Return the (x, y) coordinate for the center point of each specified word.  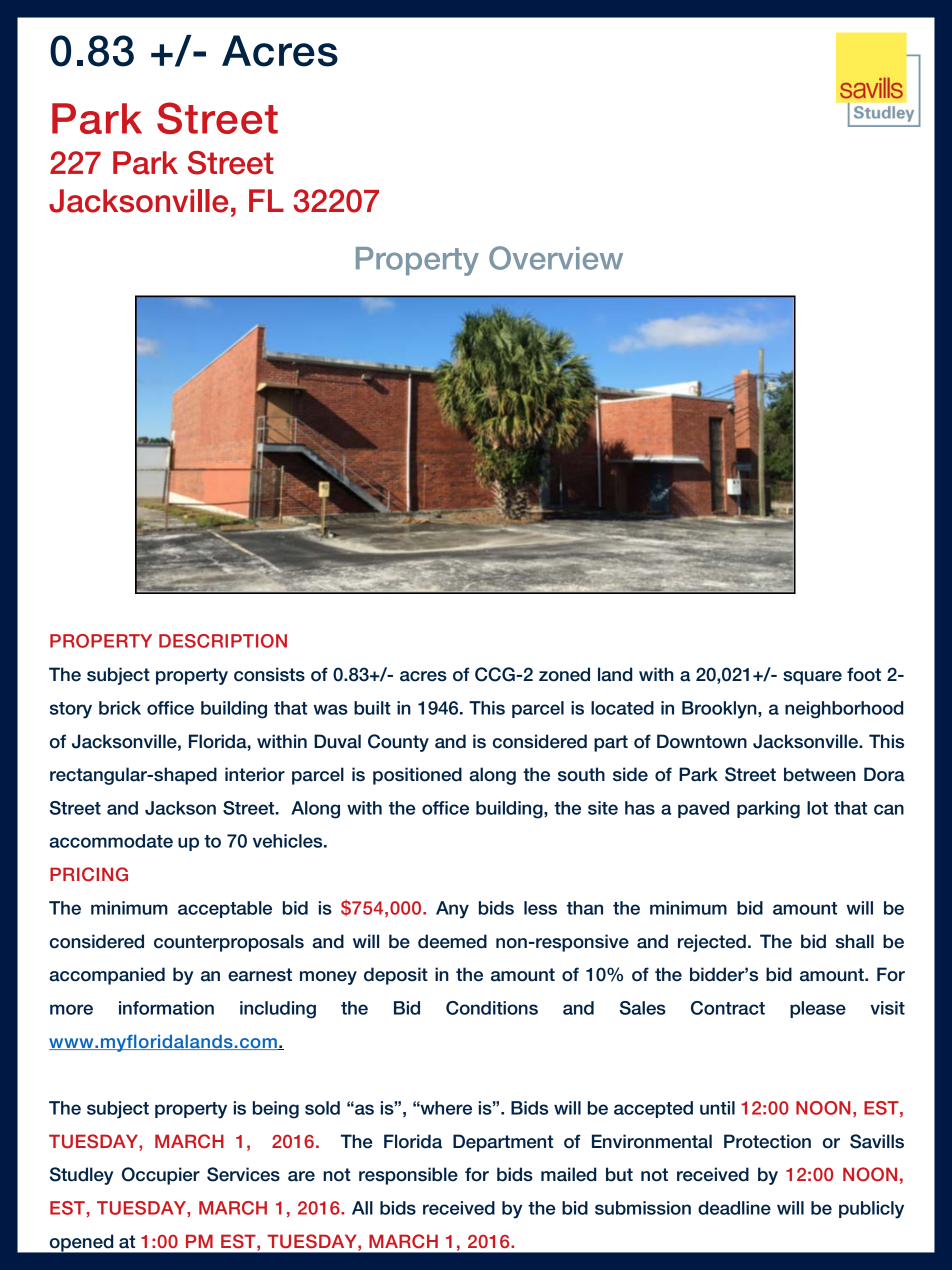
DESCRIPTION (223, 641)
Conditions (492, 1008)
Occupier (161, 1176)
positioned (417, 776)
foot (864, 674)
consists (269, 674)
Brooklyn (720, 710)
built (372, 708)
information (166, 1008)
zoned (564, 674)
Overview (556, 258)
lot (817, 808)
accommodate (111, 841)
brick (120, 708)
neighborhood (844, 710)
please (818, 1009)
